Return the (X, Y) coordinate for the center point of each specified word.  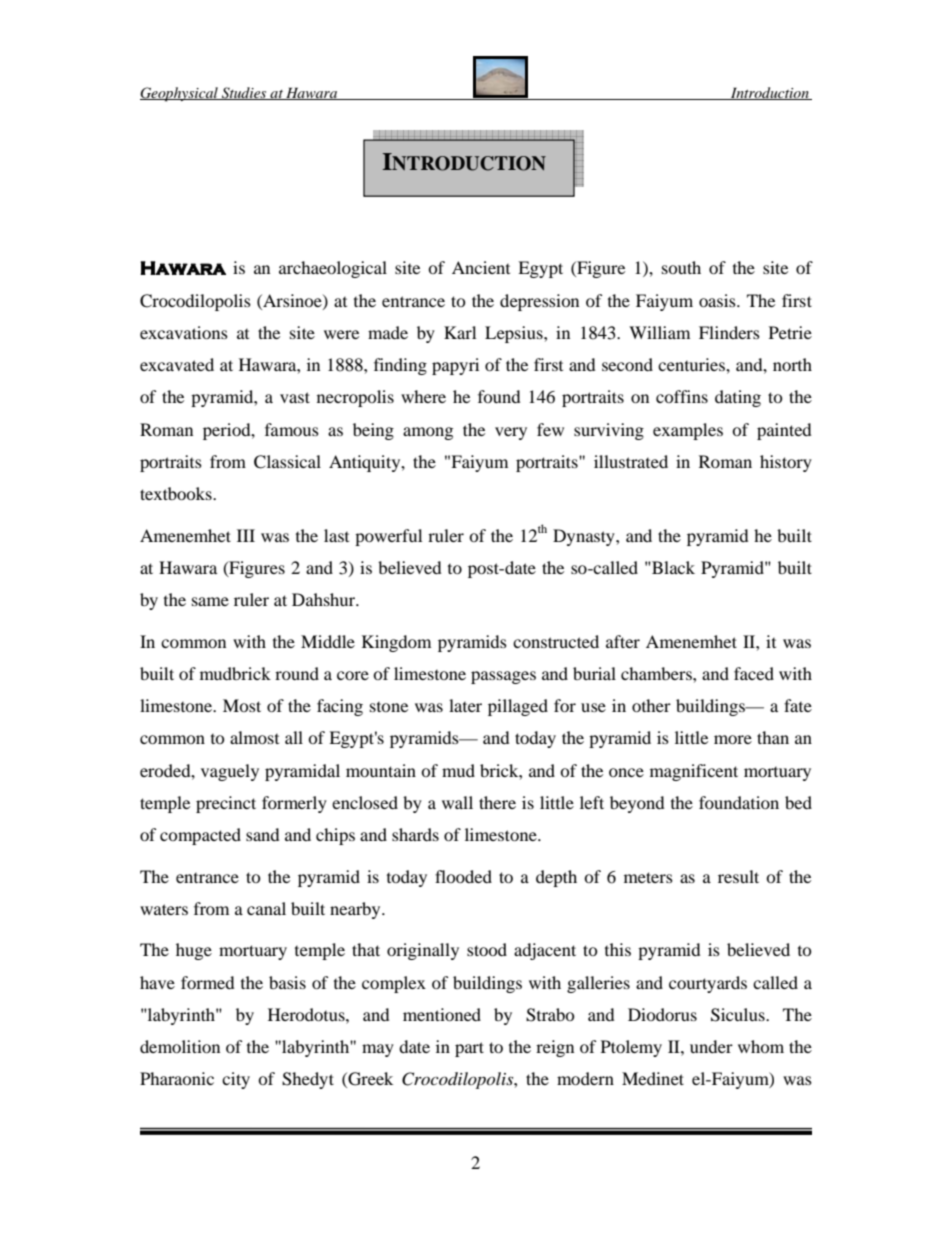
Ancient (481, 267)
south (681, 267)
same (210, 601)
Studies (244, 93)
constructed (556, 641)
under (711, 1046)
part (469, 1049)
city (236, 1080)
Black (672, 567)
